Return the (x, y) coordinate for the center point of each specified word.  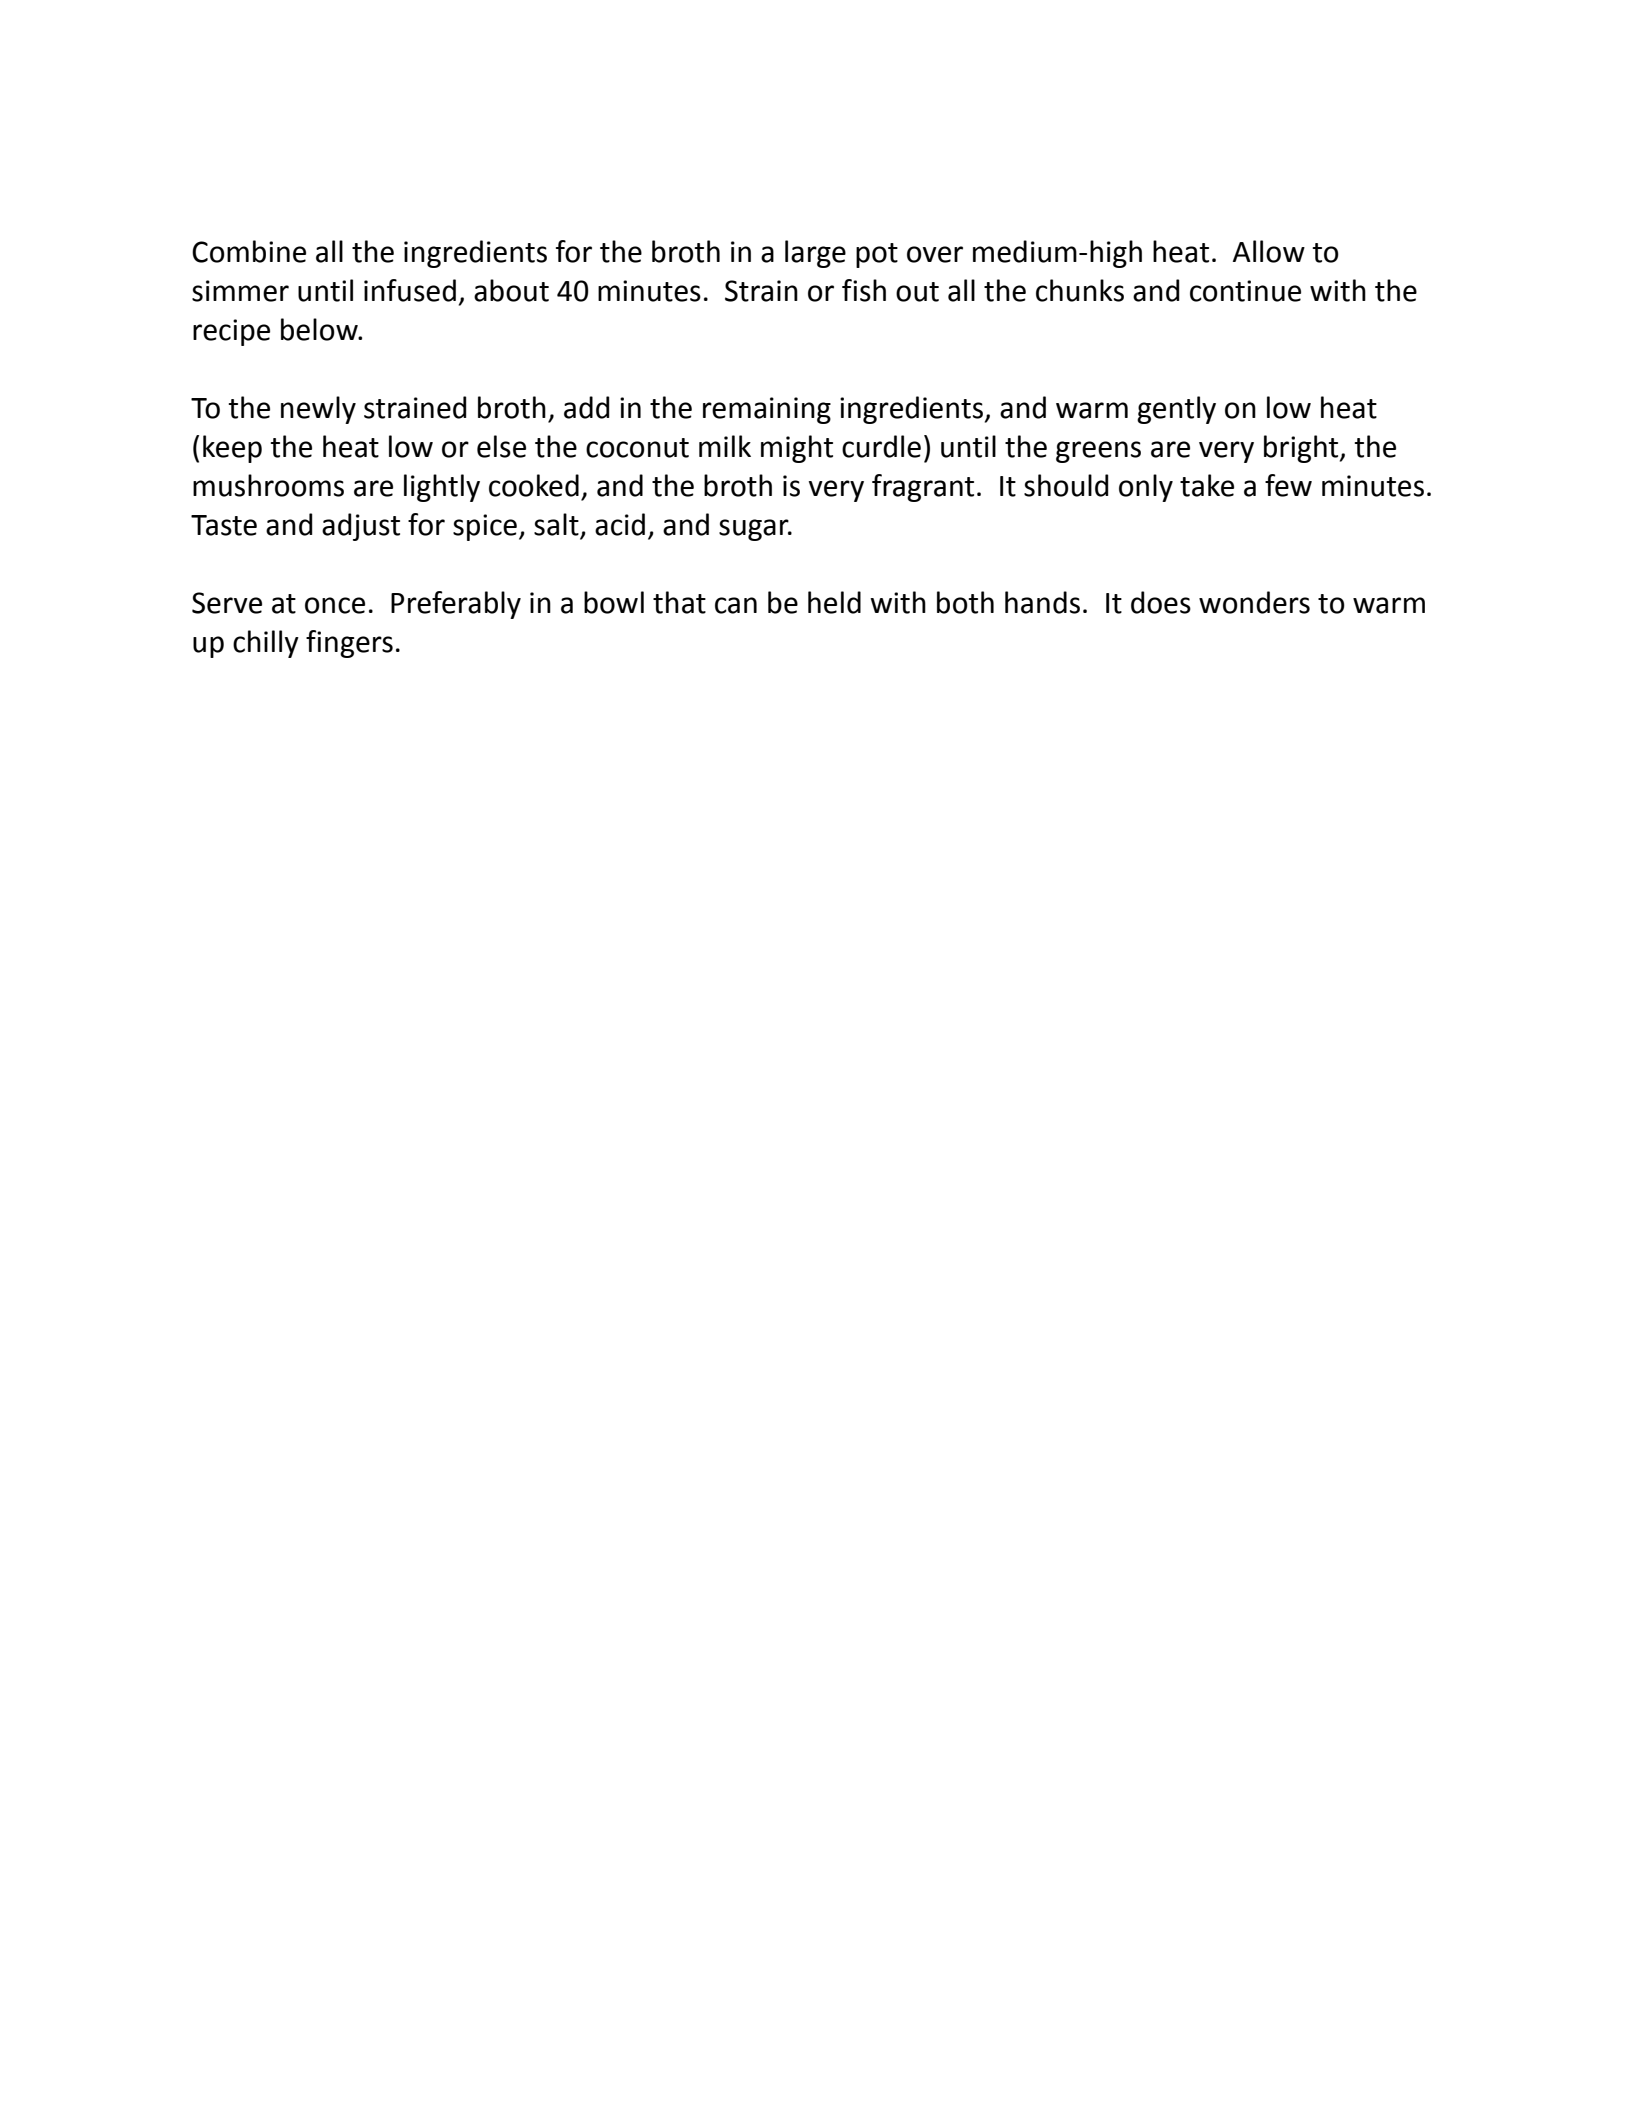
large (815, 254)
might (797, 449)
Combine (249, 251)
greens (1098, 452)
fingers (349, 644)
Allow (1269, 251)
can (736, 605)
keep (232, 449)
